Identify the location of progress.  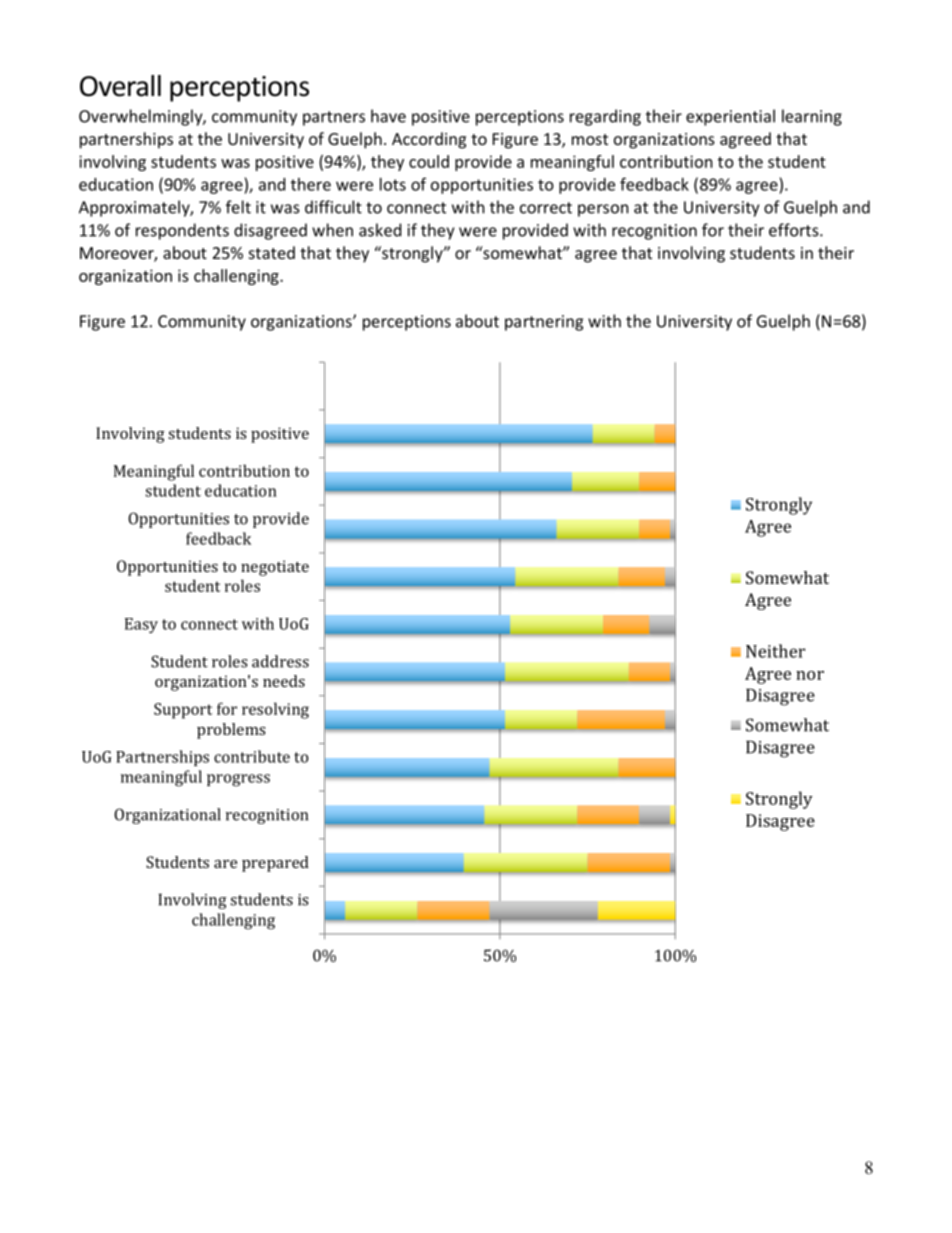
(238, 780).
